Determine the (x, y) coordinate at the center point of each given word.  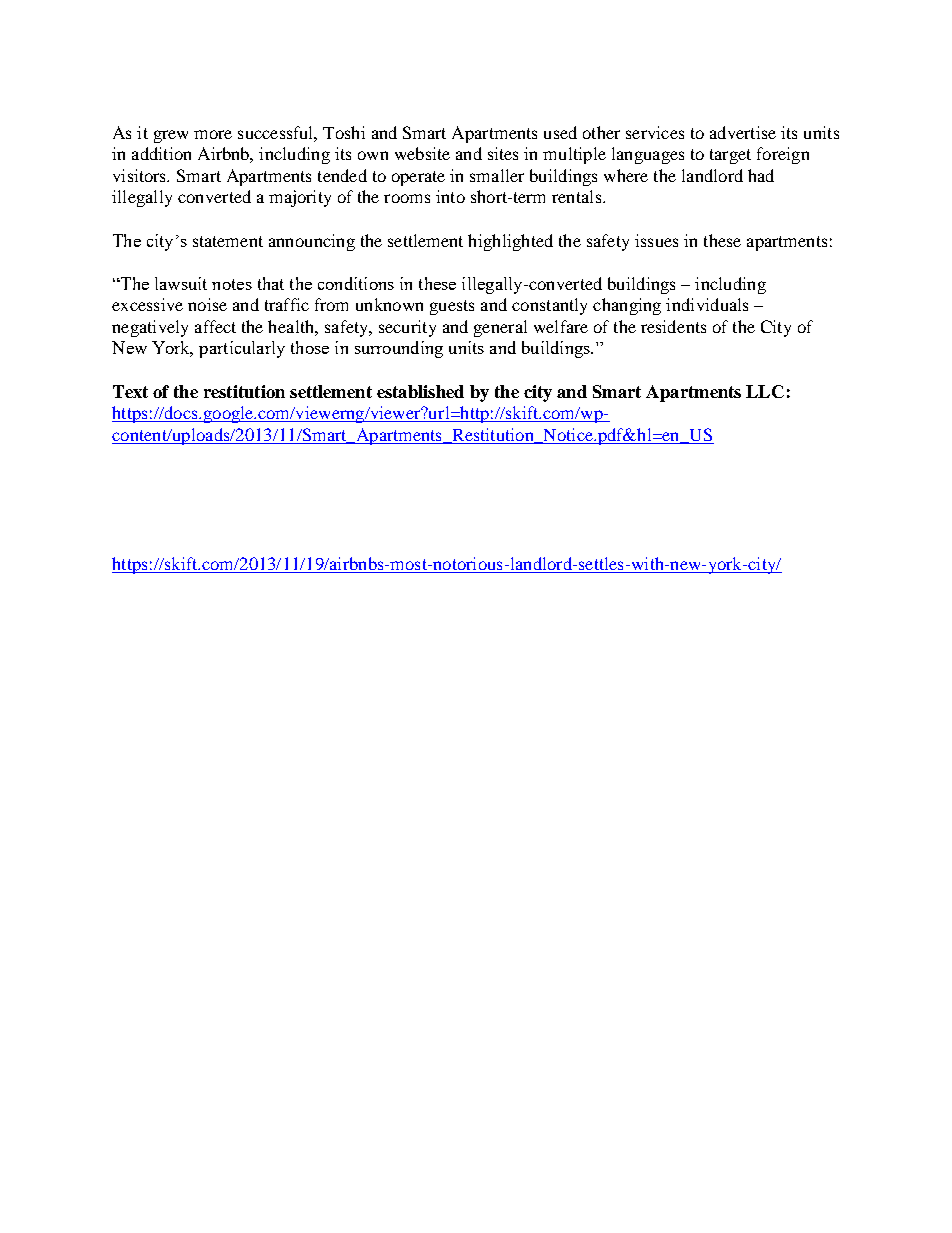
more (213, 134)
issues (656, 240)
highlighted (510, 242)
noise (207, 304)
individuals (707, 304)
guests (452, 307)
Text (130, 391)
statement (228, 241)
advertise (743, 132)
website (422, 153)
